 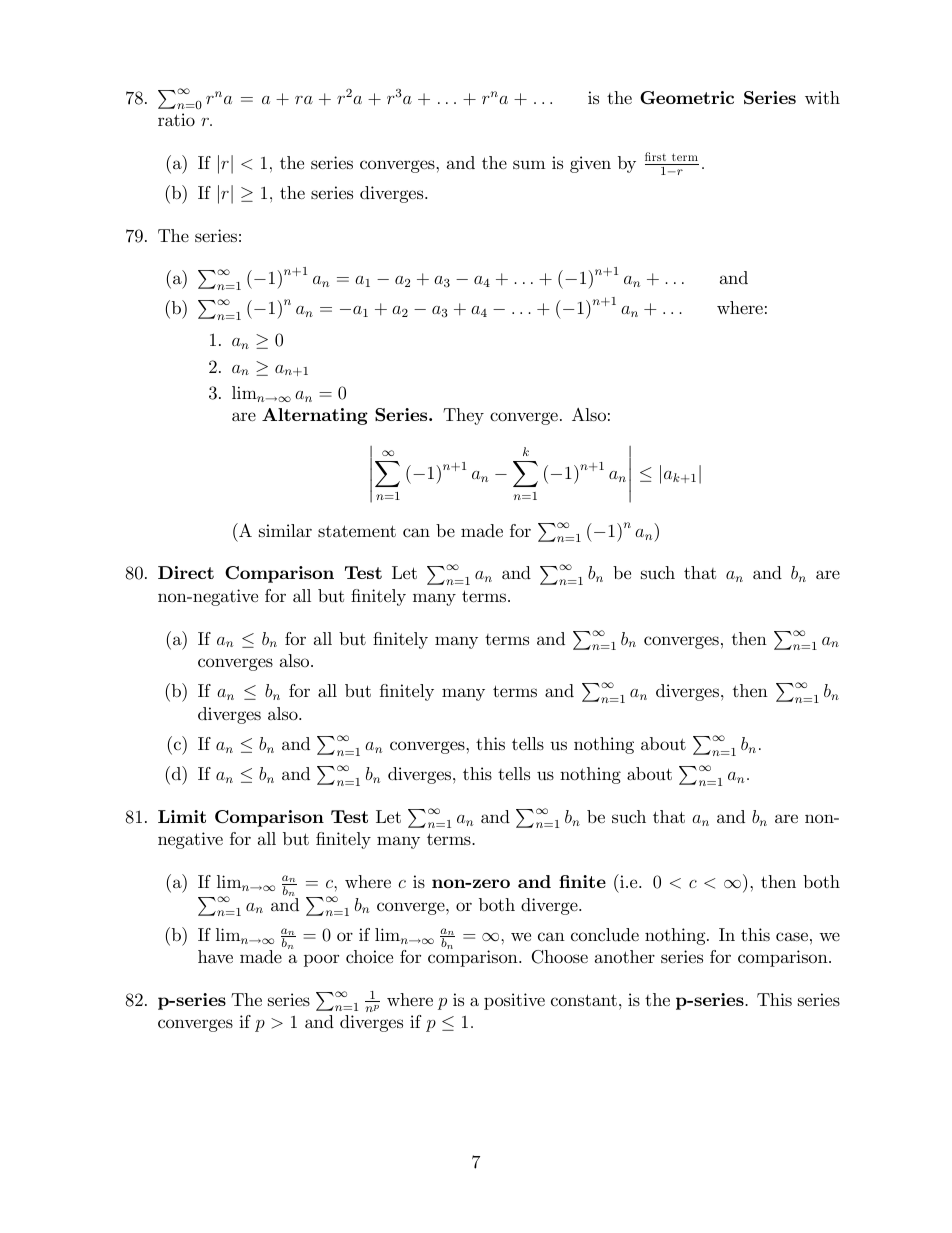 What do you see at coordinates (792, 937) in the document?
I see `case` at bounding box center [792, 937].
